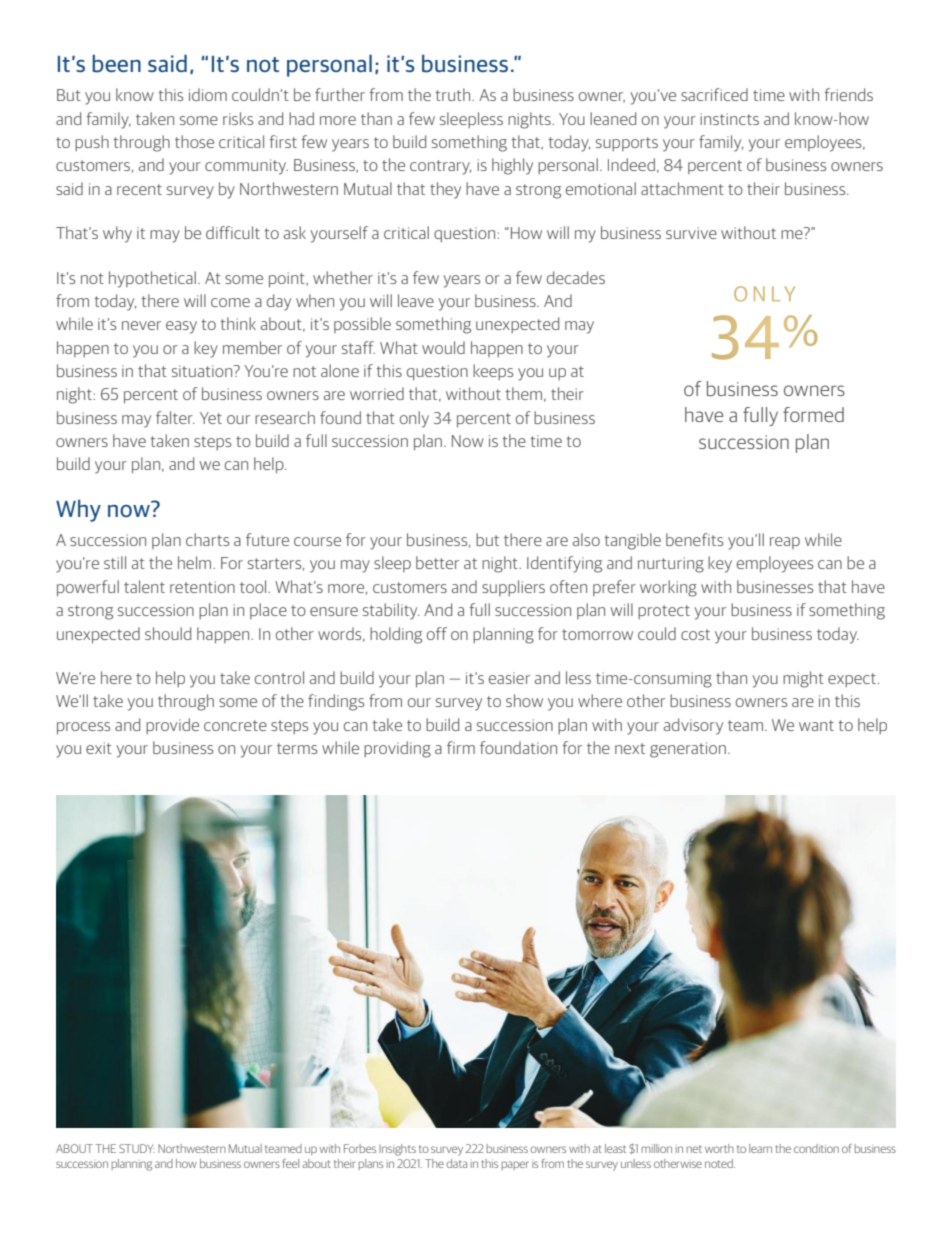  What do you see at coordinates (729, 119) in the image?
I see `instincts` at bounding box center [729, 119].
